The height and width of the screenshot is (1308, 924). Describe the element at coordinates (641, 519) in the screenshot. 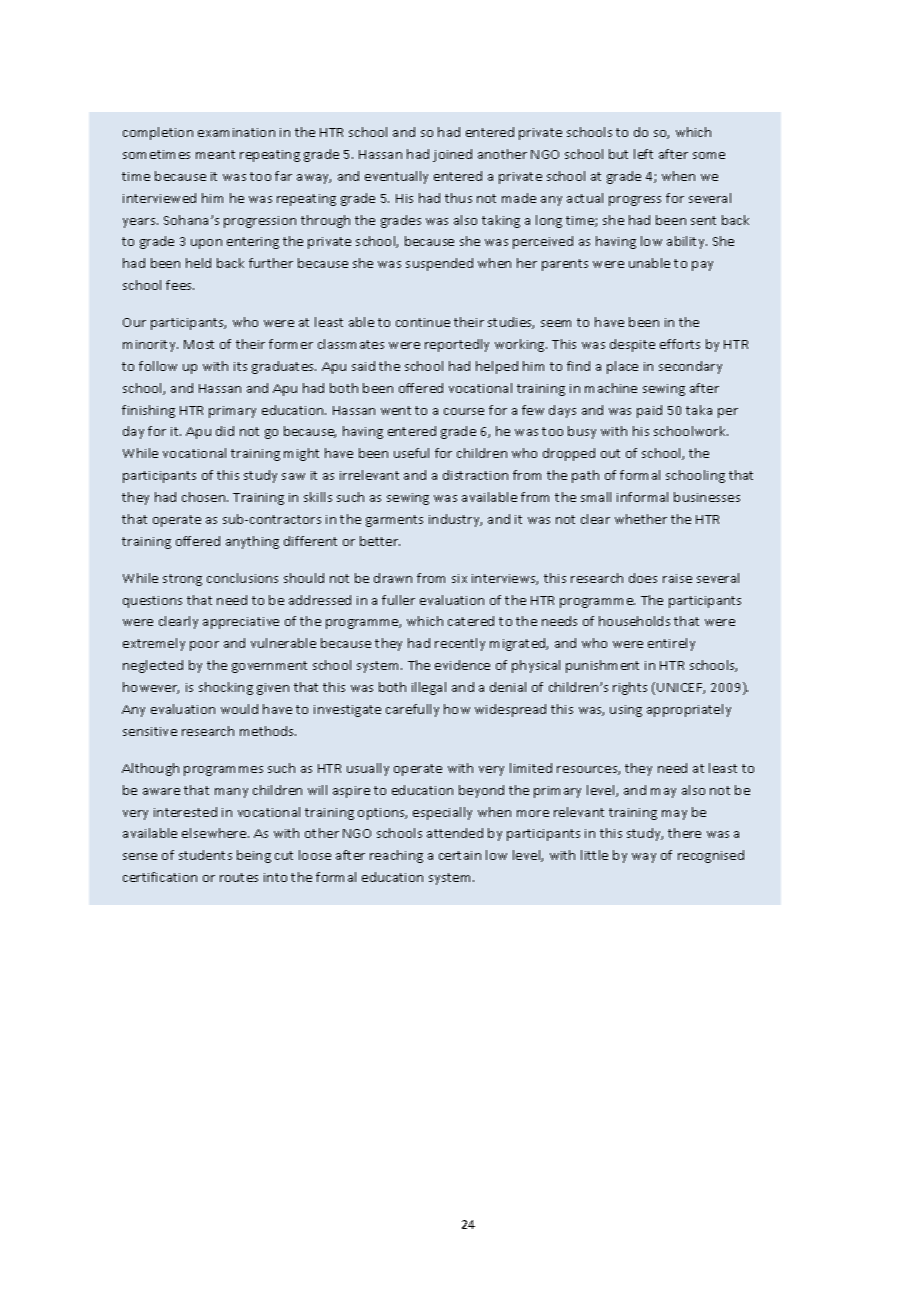

I see `whether` at that location.
